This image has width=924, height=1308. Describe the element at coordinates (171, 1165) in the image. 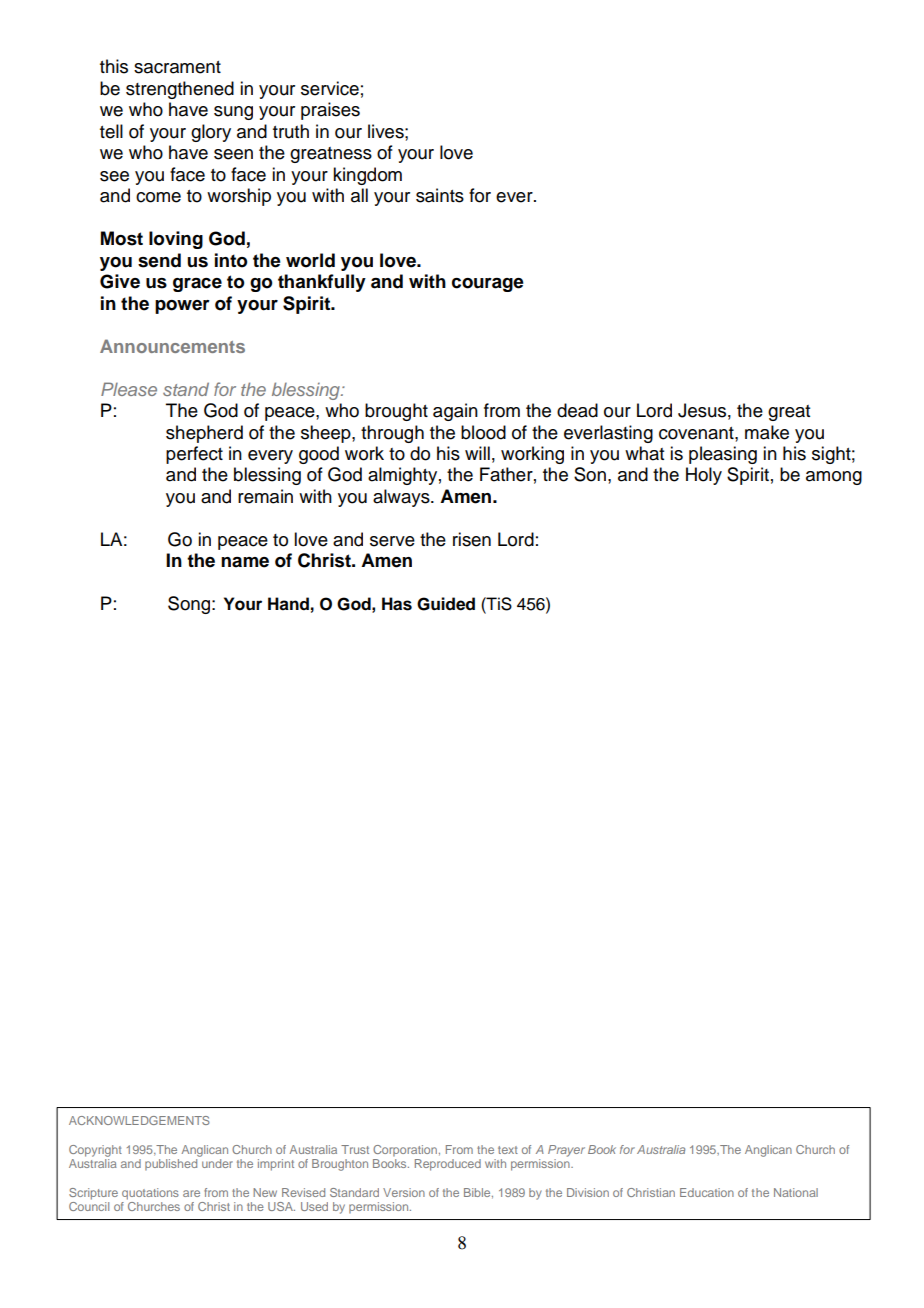

I see `published` at that location.
